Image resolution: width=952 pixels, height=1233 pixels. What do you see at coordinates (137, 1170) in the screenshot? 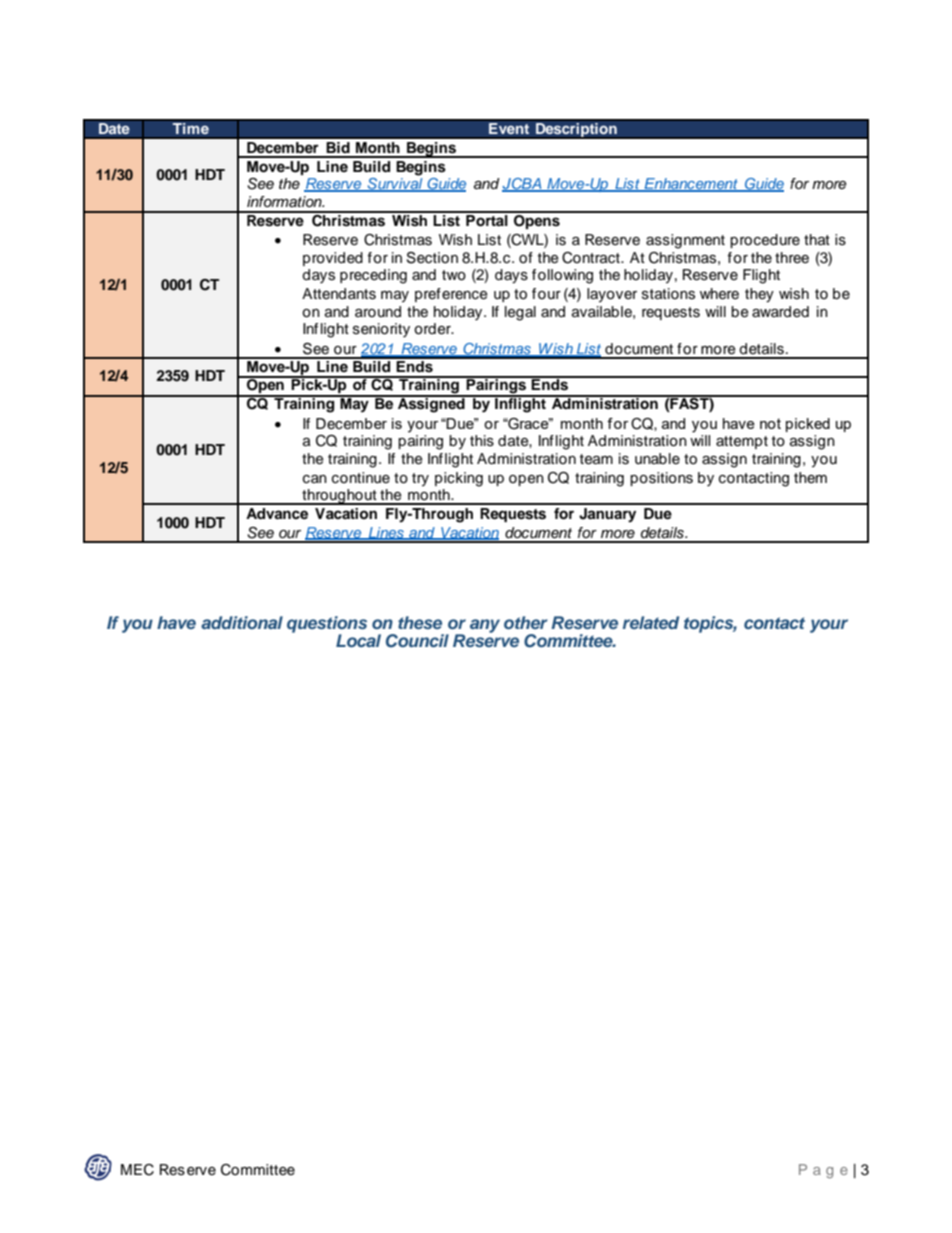
I see `MEC` at bounding box center [137, 1170].
